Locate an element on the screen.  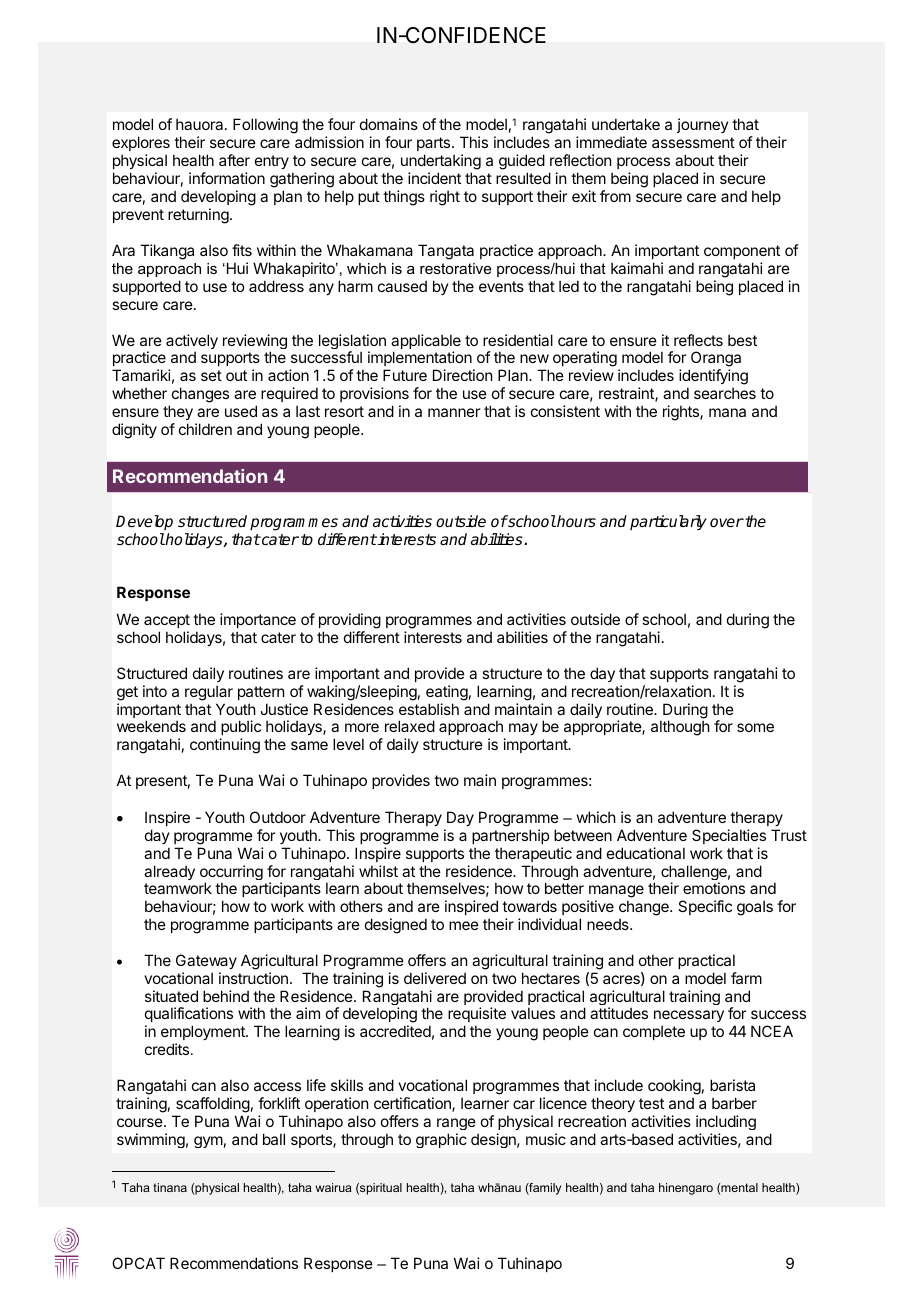
Gateway is located at coordinates (206, 961).
